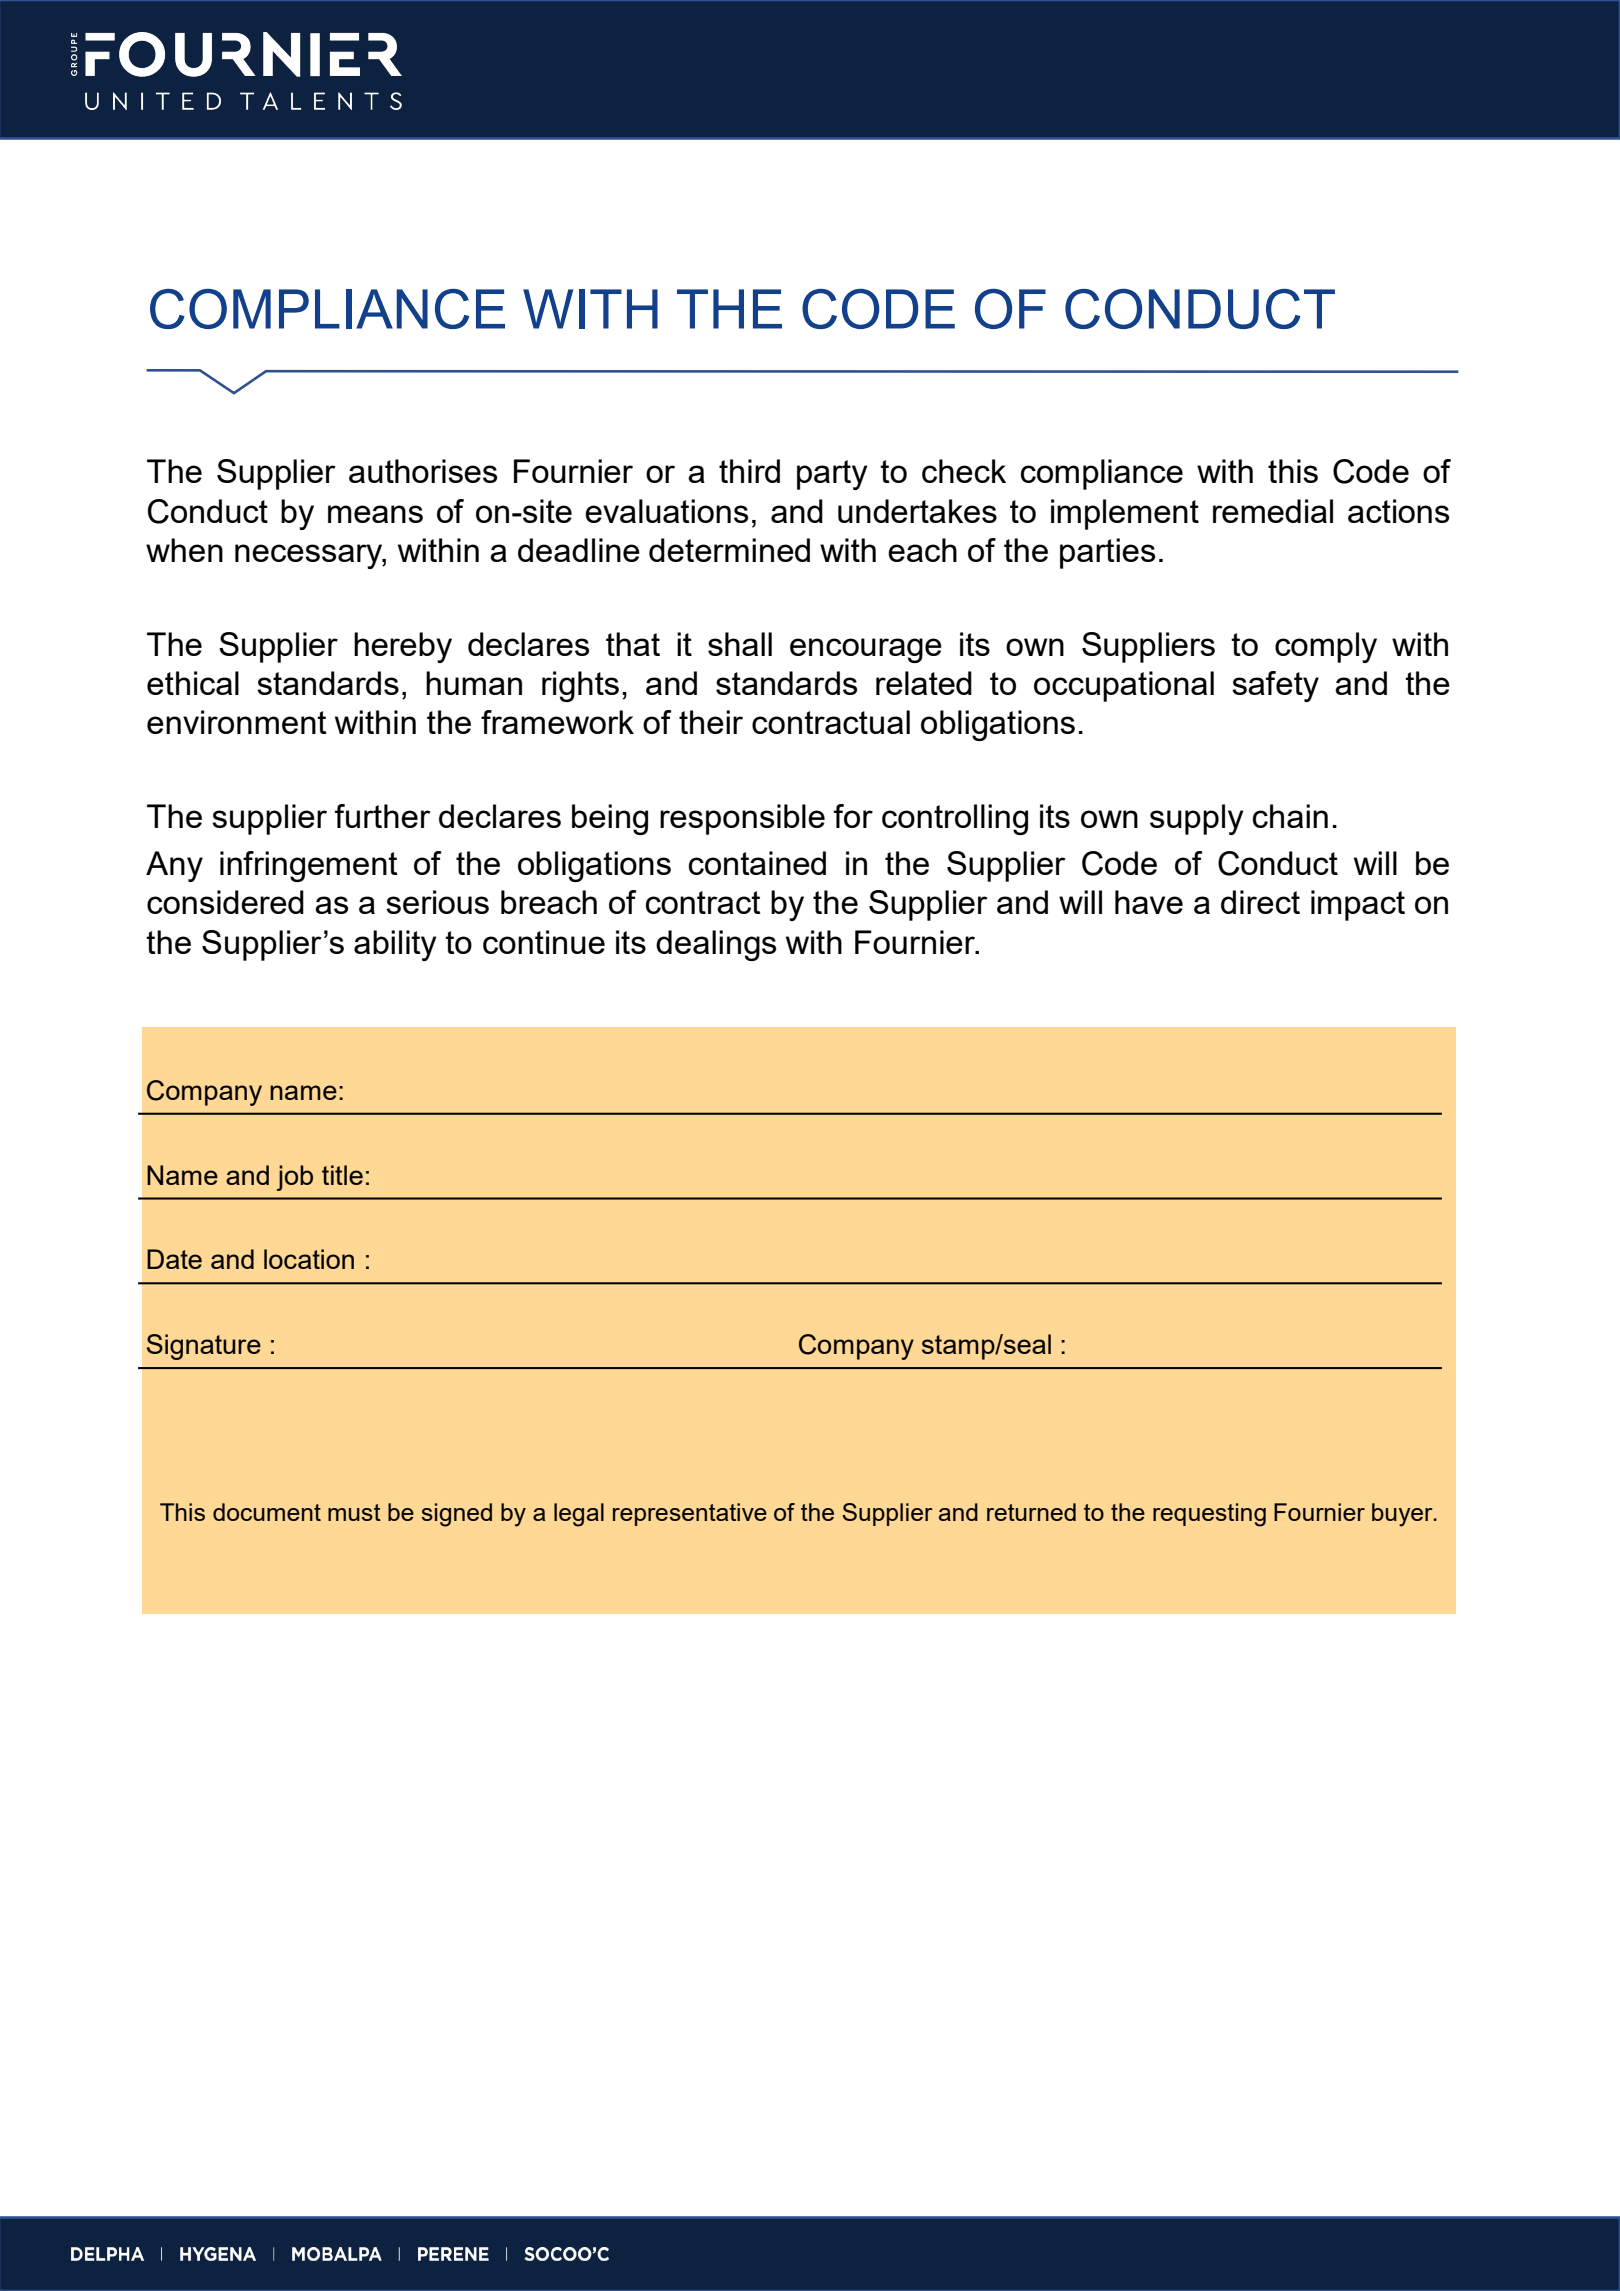  I want to click on ability, so click(395, 945).
